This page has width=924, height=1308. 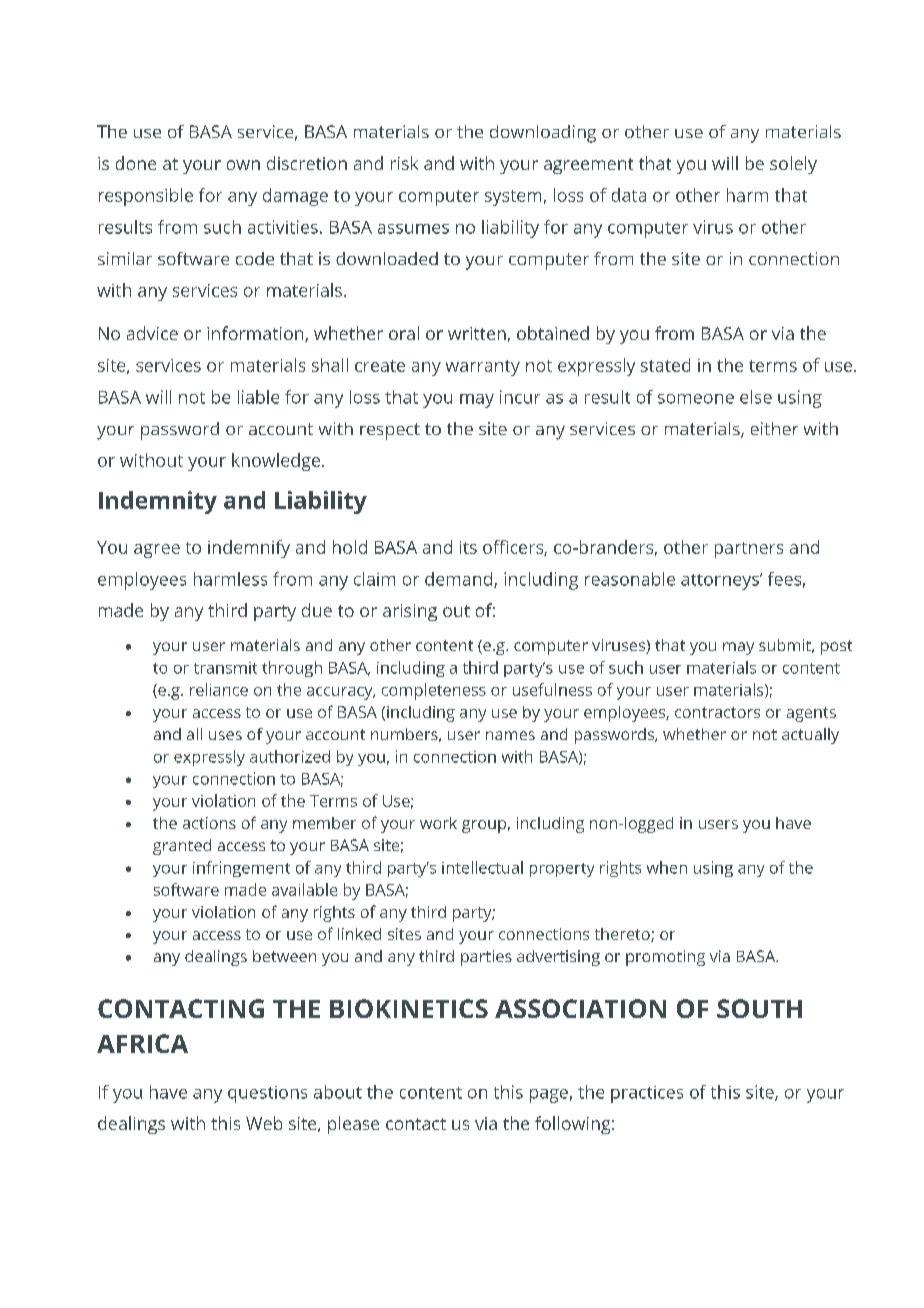 What do you see at coordinates (256, 334) in the page?
I see `information` at bounding box center [256, 334].
